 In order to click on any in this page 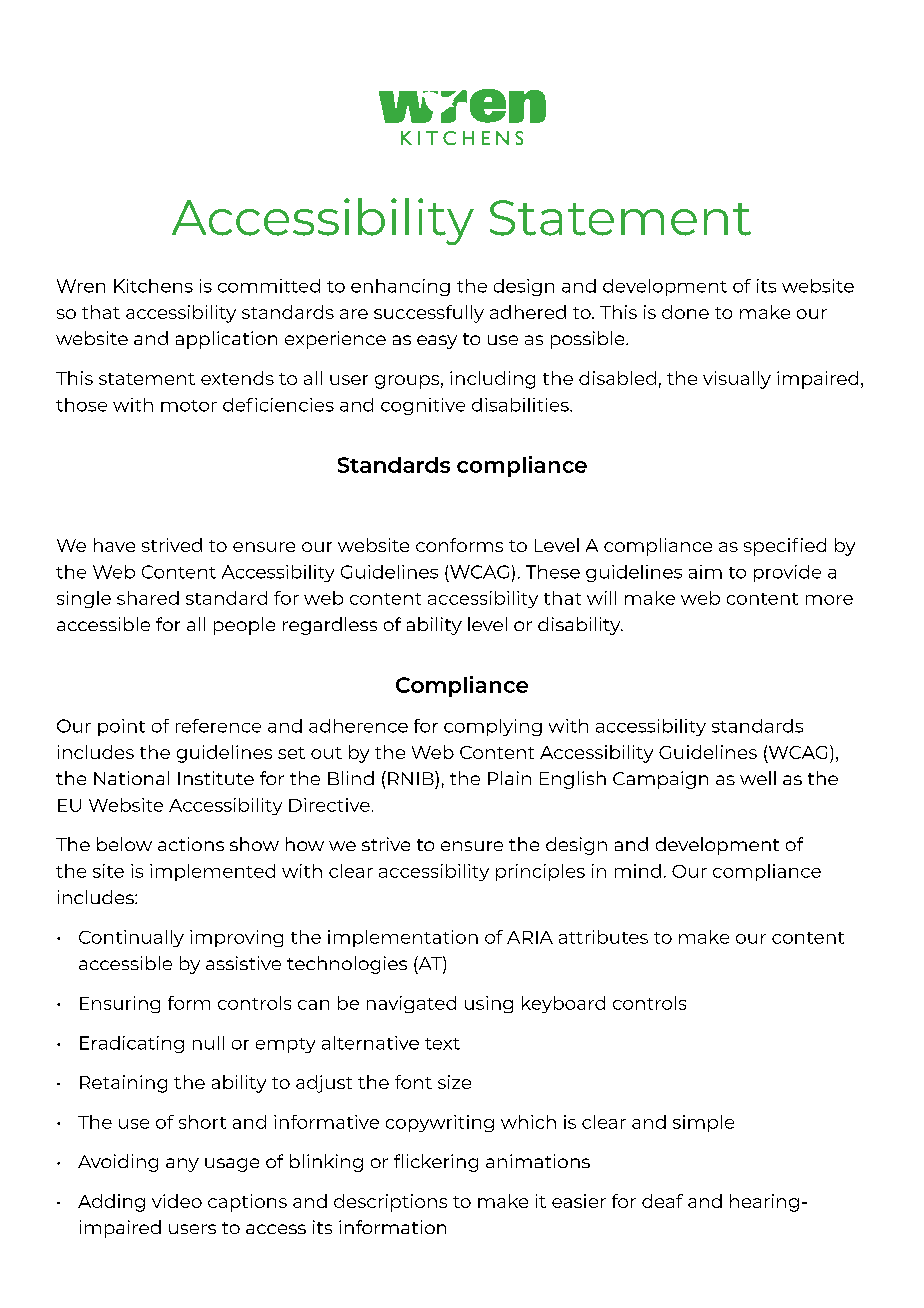, I will do `click(182, 1165)`.
